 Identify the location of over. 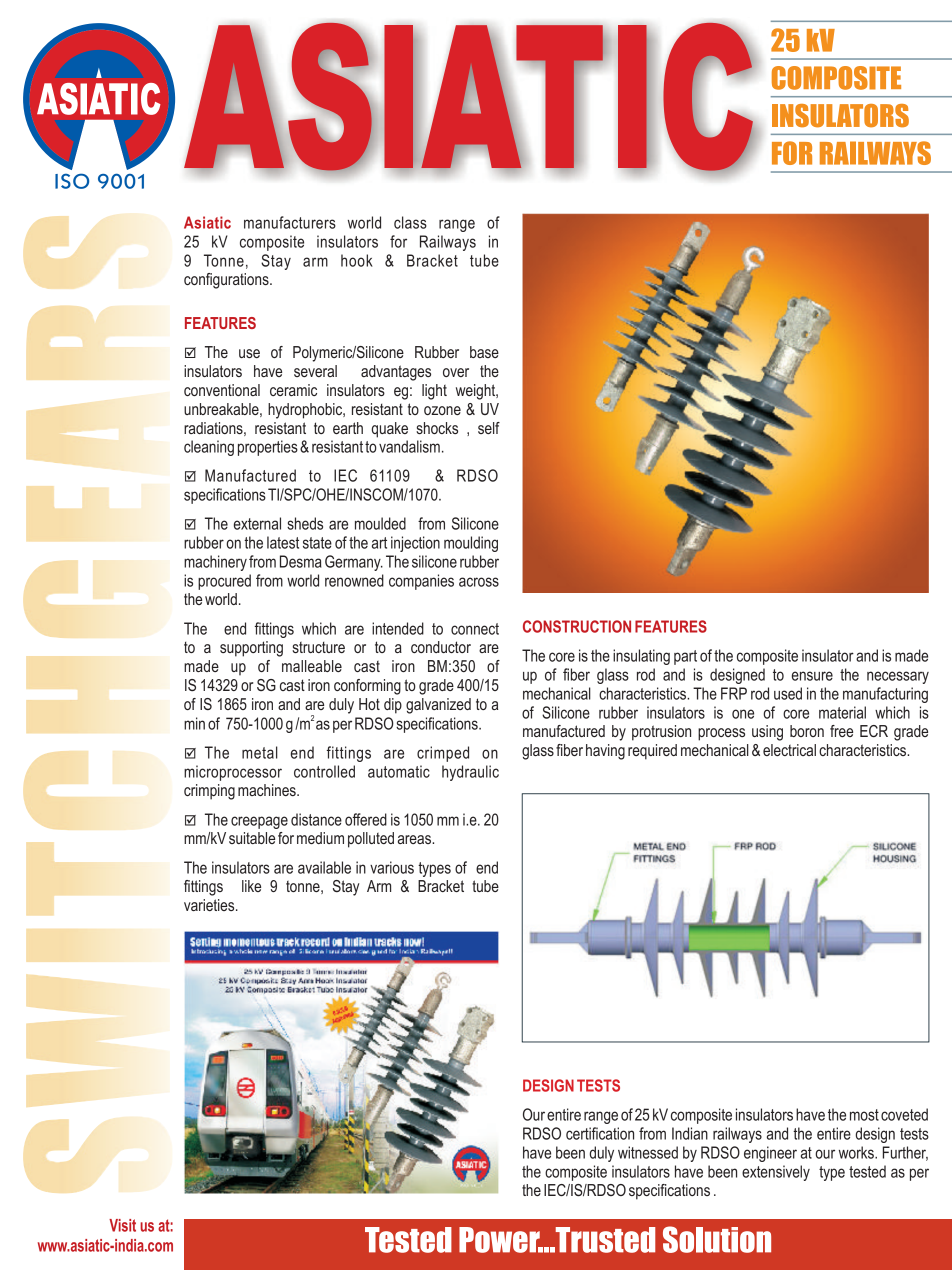
(456, 372).
